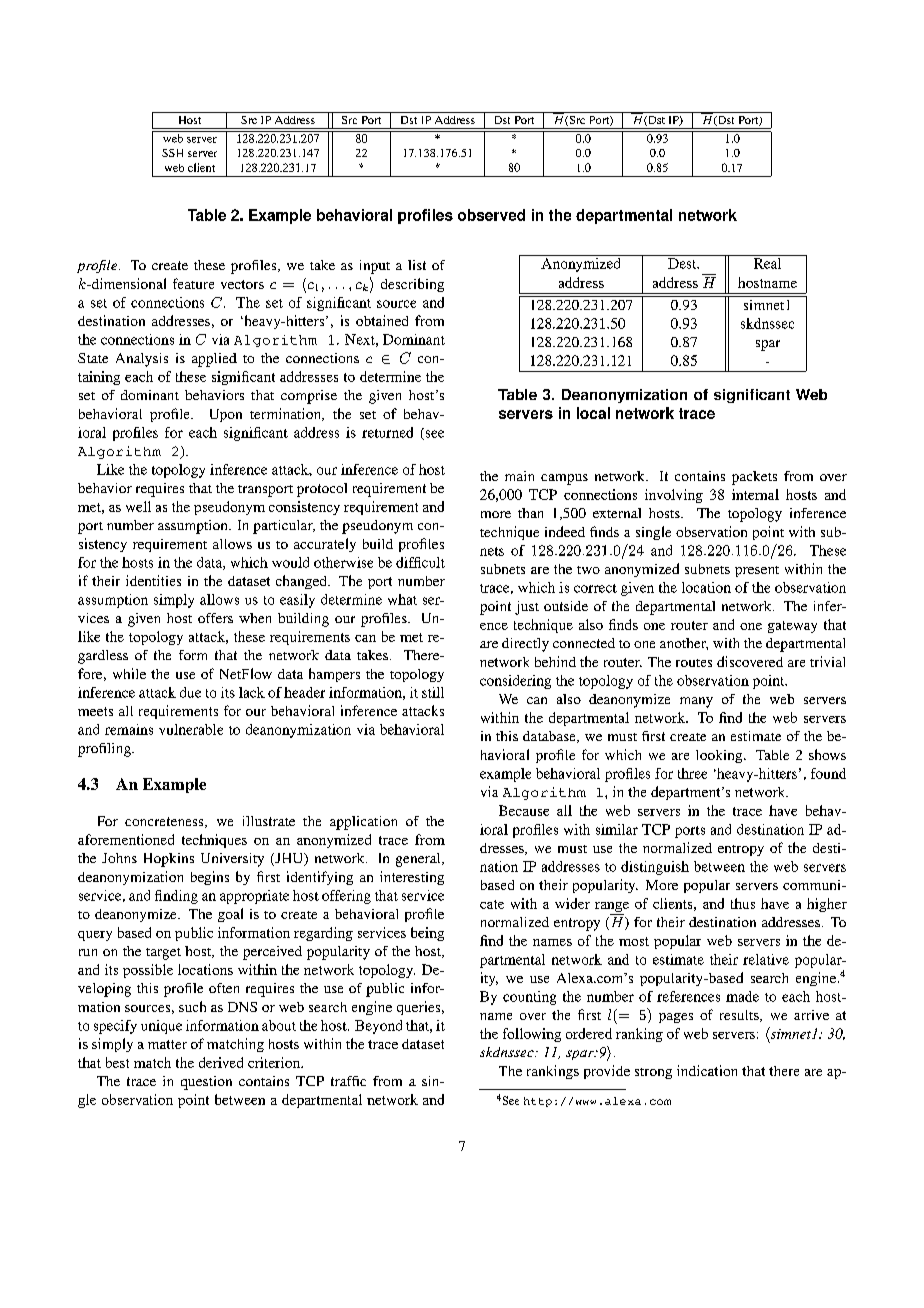 The image size is (924, 1308). I want to click on Real, so click(767, 262).
